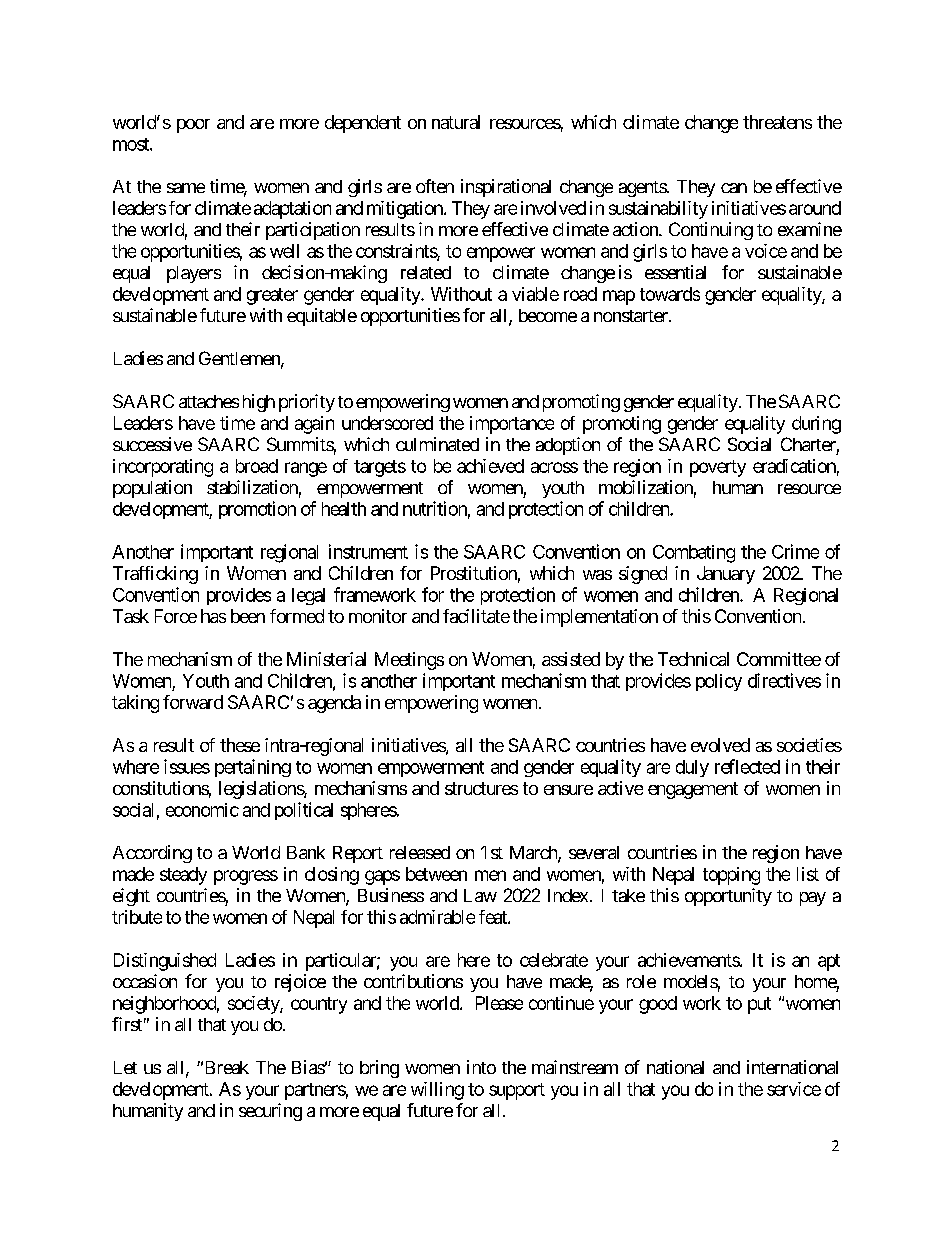  Describe the element at coordinates (734, 188) in the screenshot. I see `can` at that location.
